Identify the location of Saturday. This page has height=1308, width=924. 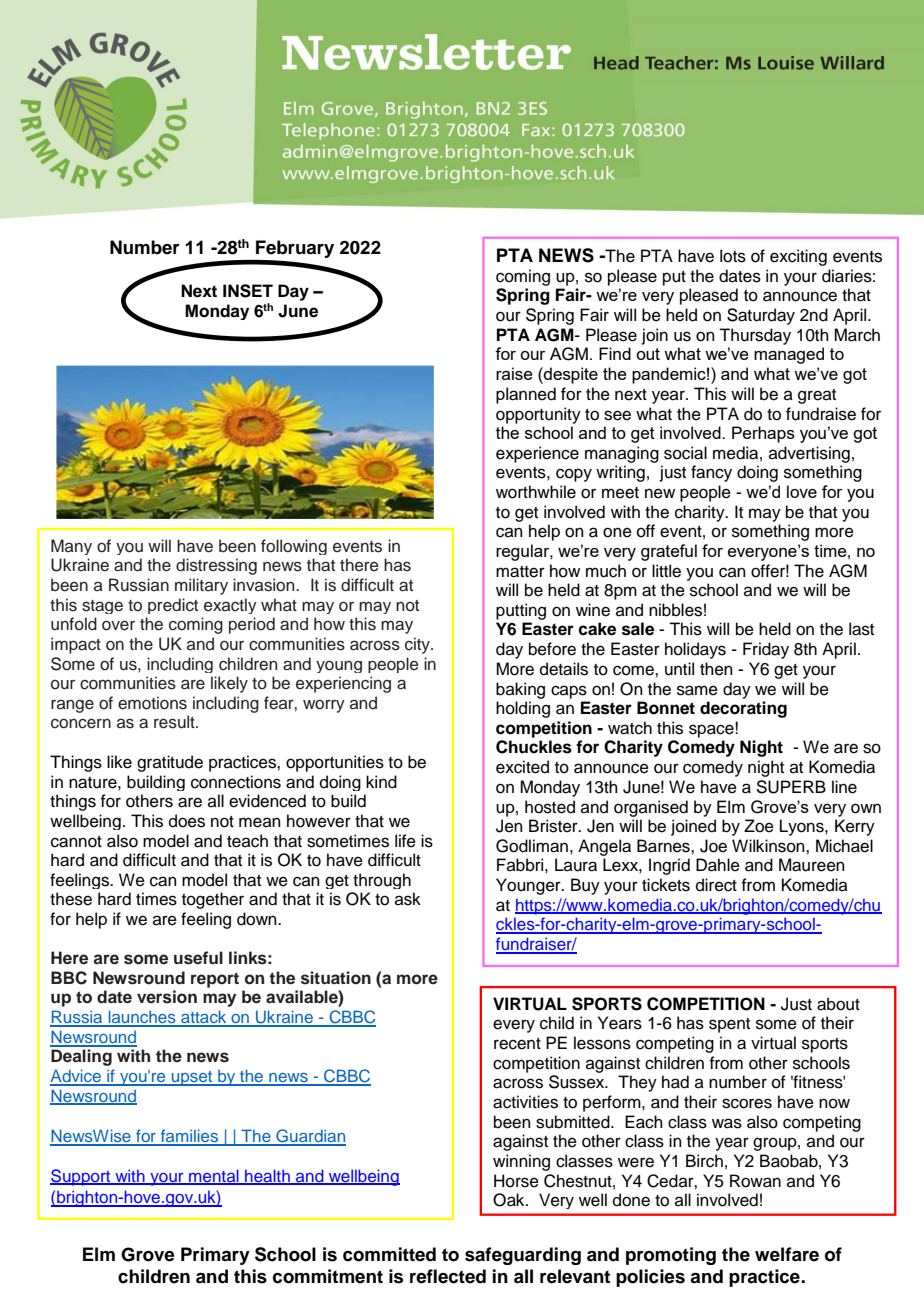
(761, 316).
